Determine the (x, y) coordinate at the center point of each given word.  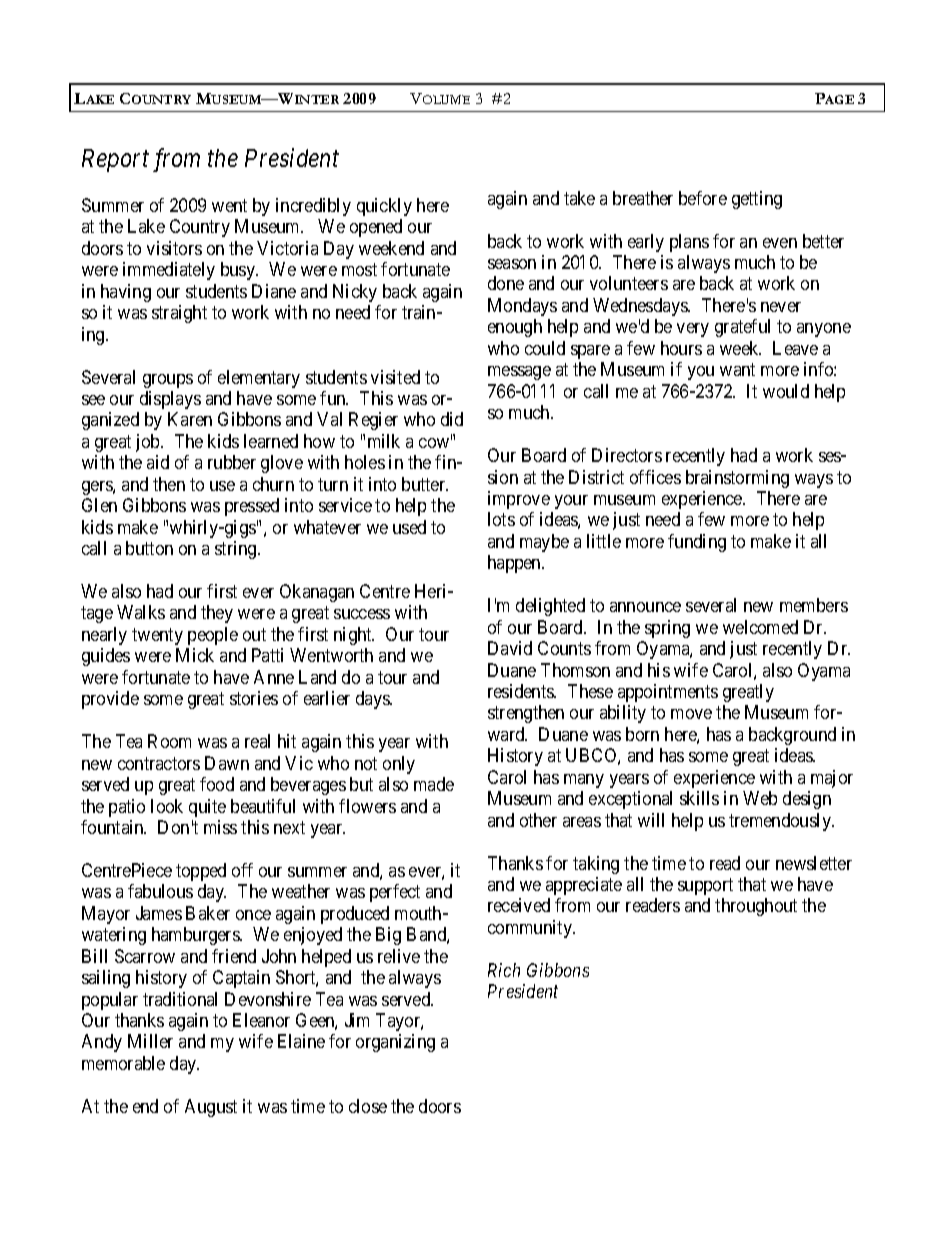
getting (757, 200)
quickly (384, 207)
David (510, 648)
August (211, 1108)
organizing (395, 1043)
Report (115, 160)
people (213, 636)
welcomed (760, 627)
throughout (756, 907)
